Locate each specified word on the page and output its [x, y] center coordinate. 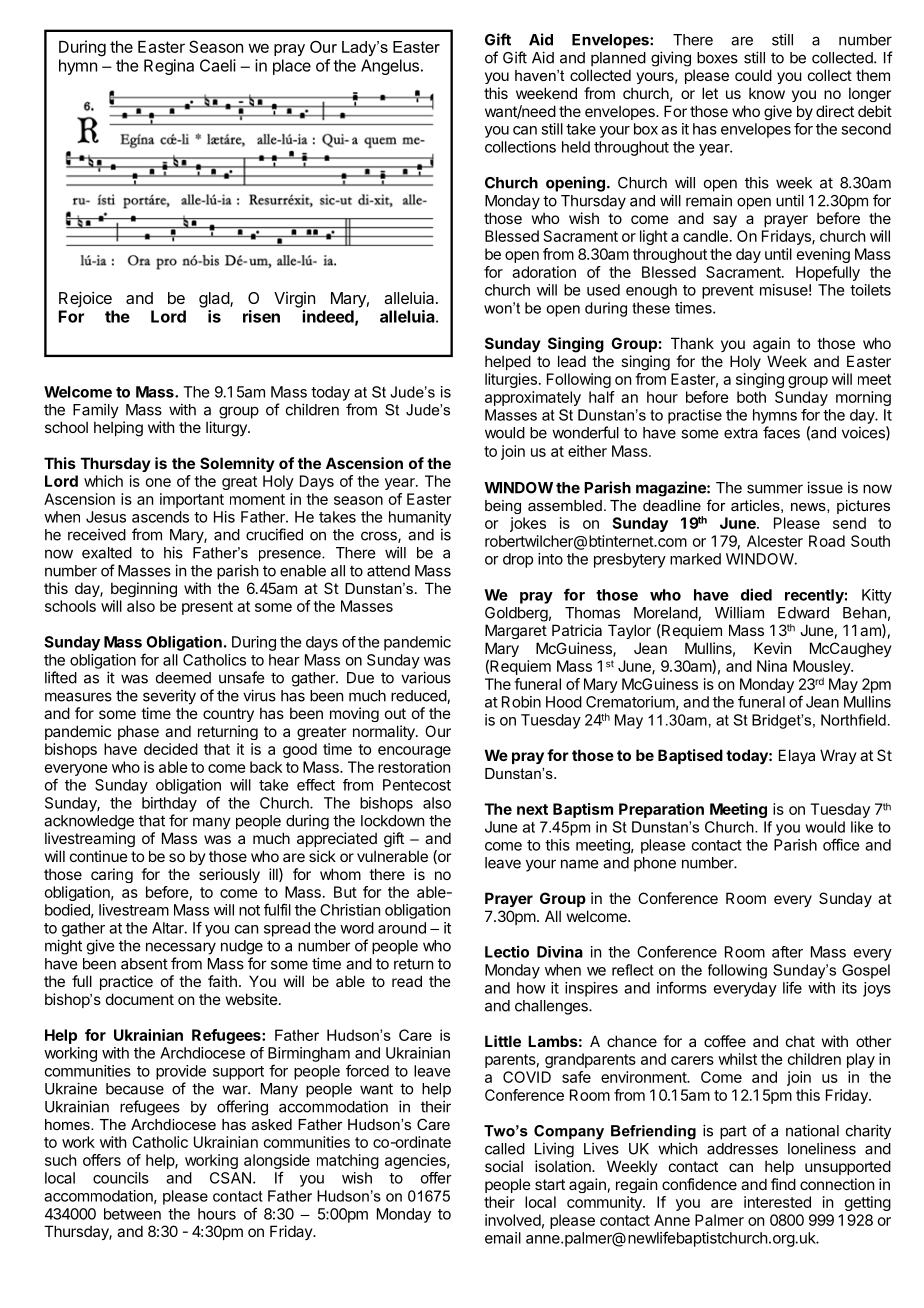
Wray [838, 756]
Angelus [390, 67]
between [132, 1214]
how [531, 988]
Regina [169, 67]
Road [827, 541]
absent [144, 964]
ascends [160, 517]
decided [171, 749]
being [503, 507]
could [753, 75]
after [787, 952]
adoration [544, 272]
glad [215, 300]
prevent [728, 292]
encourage [414, 752]
